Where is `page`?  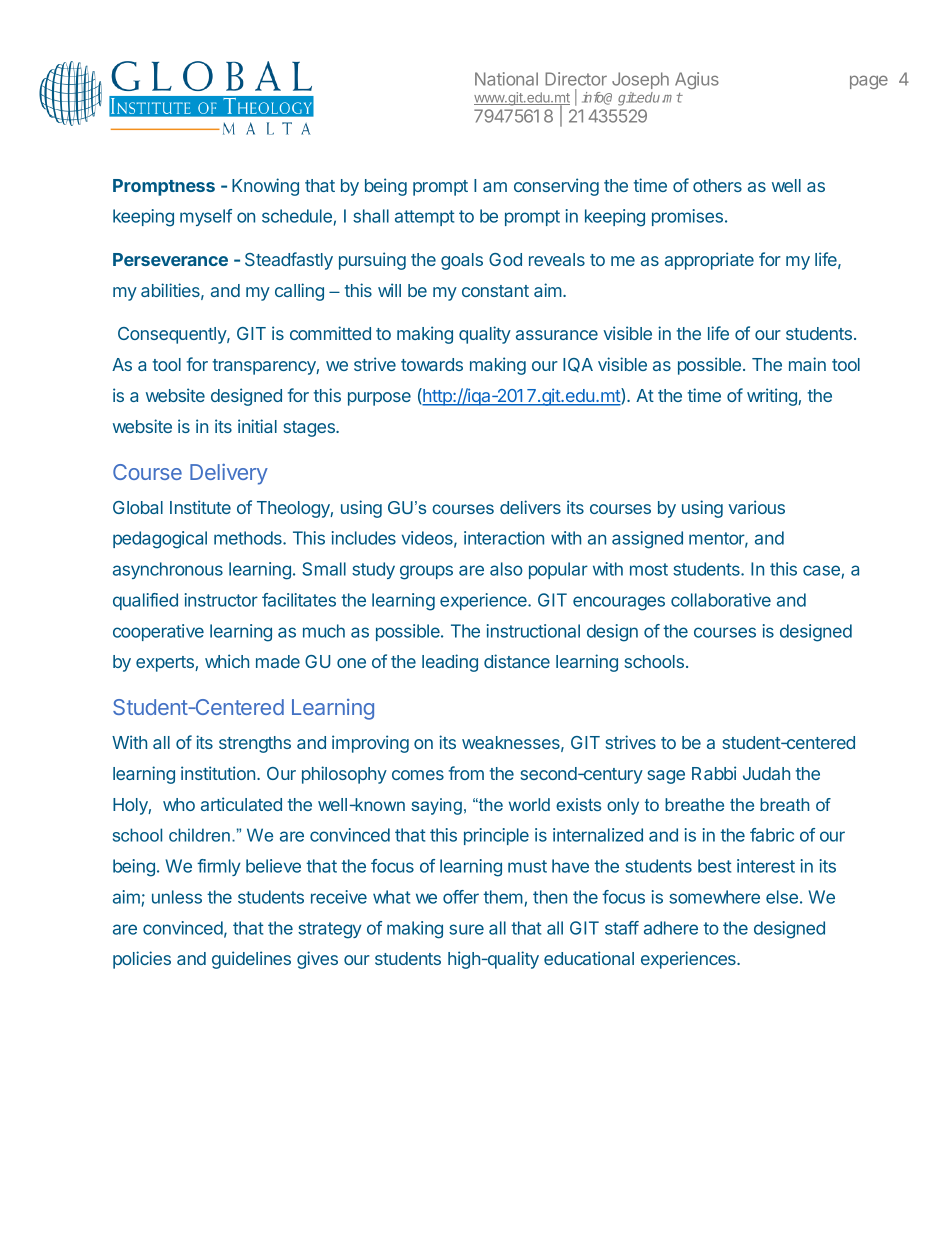 page is located at coordinates (869, 82).
